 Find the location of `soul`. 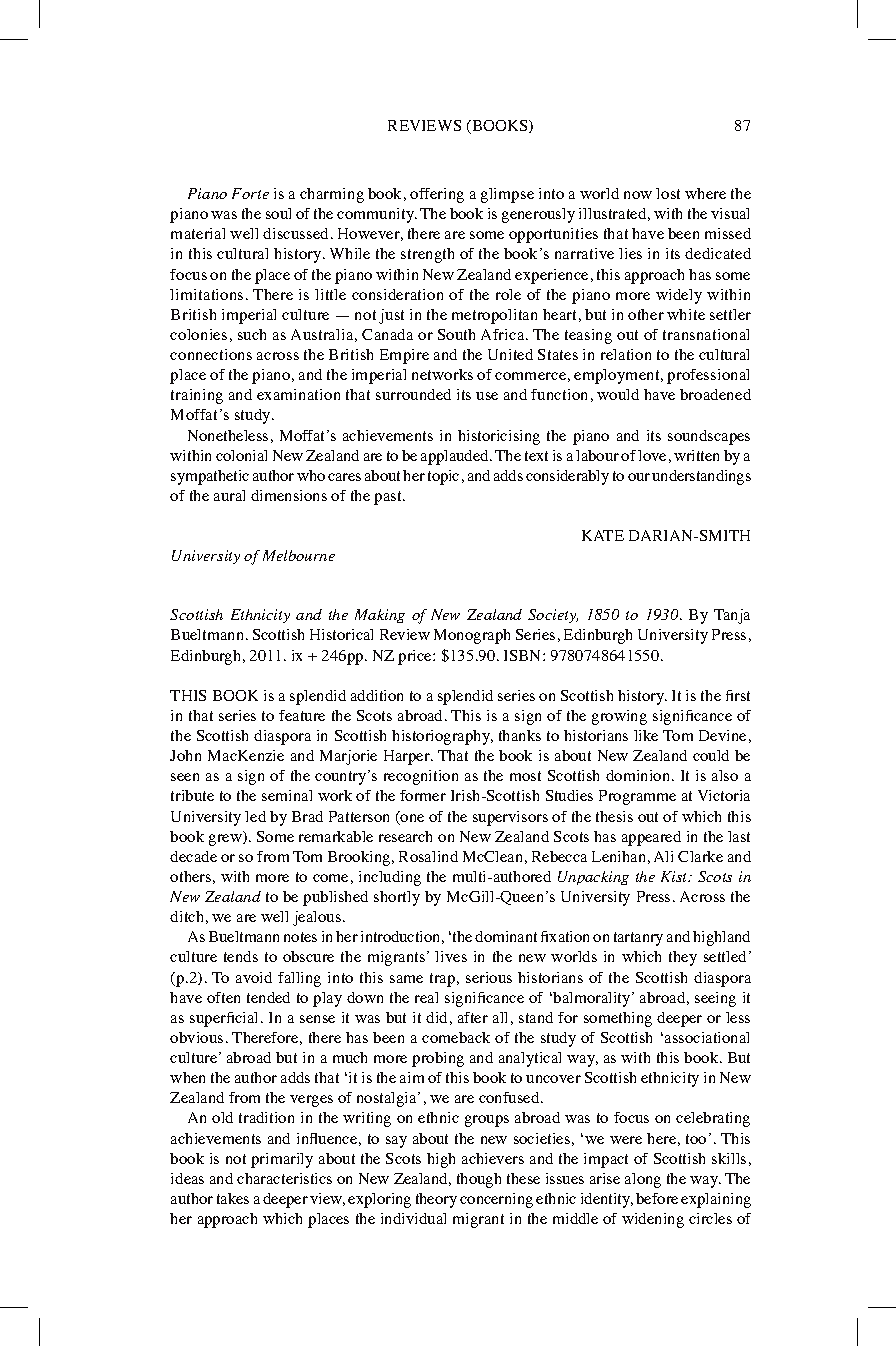

soul is located at coordinates (278, 213).
